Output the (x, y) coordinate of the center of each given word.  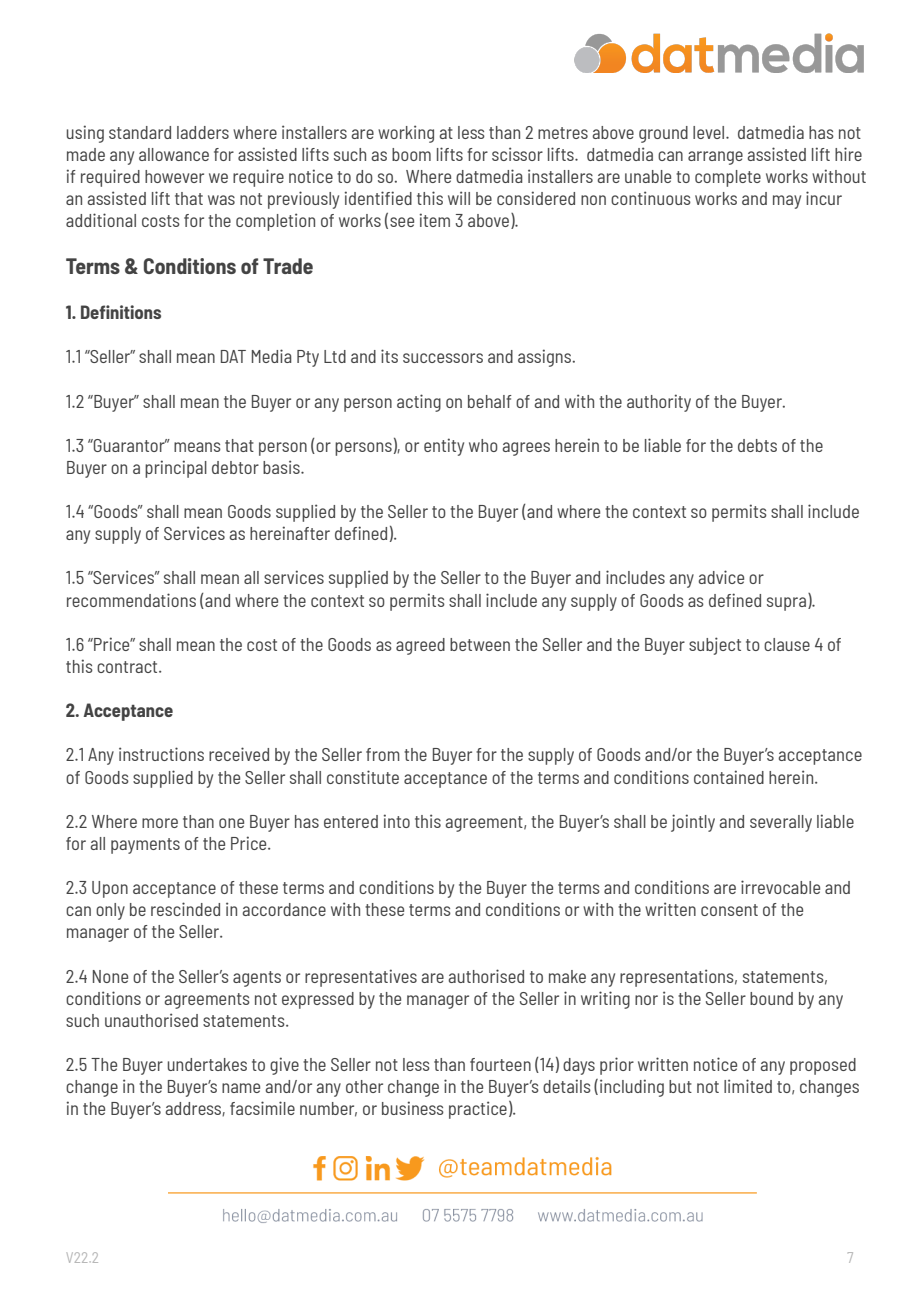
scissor (517, 154)
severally (781, 823)
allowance (174, 154)
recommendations (131, 600)
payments (145, 846)
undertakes (207, 1064)
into (397, 821)
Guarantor (129, 445)
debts (757, 445)
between (480, 644)
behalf (490, 401)
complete (728, 178)
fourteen (500, 1064)
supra (786, 604)
